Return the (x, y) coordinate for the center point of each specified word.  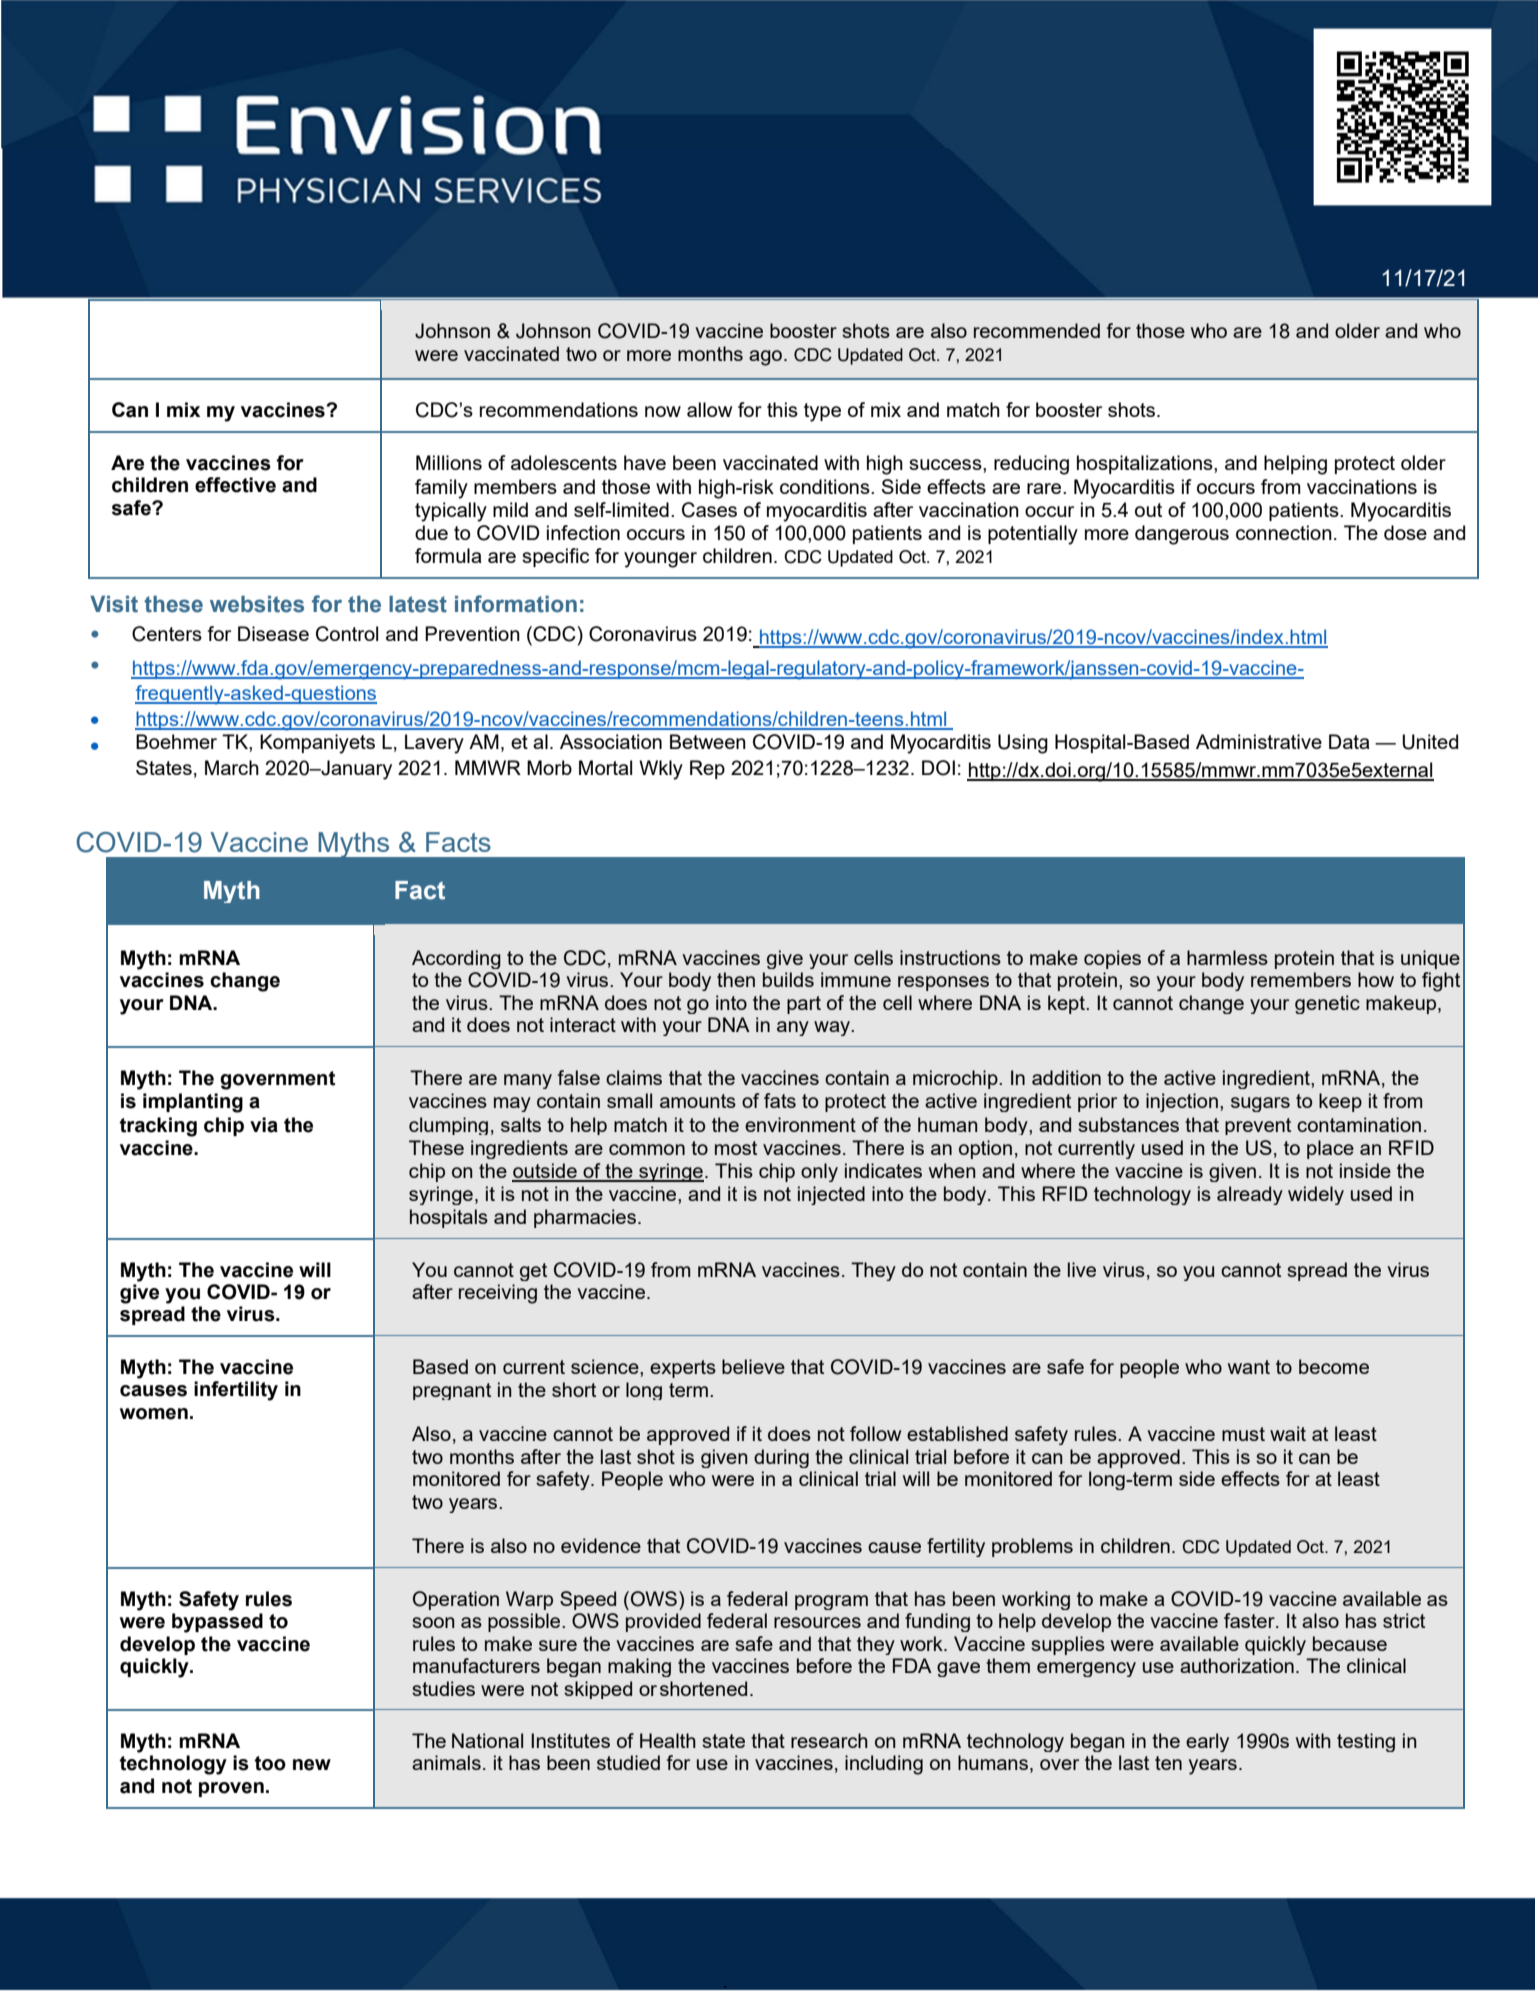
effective (235, 485)
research (829, 1740)
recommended (1037, 330)
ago (765, 358)
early (1207, 1742)
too (270, 1763)
